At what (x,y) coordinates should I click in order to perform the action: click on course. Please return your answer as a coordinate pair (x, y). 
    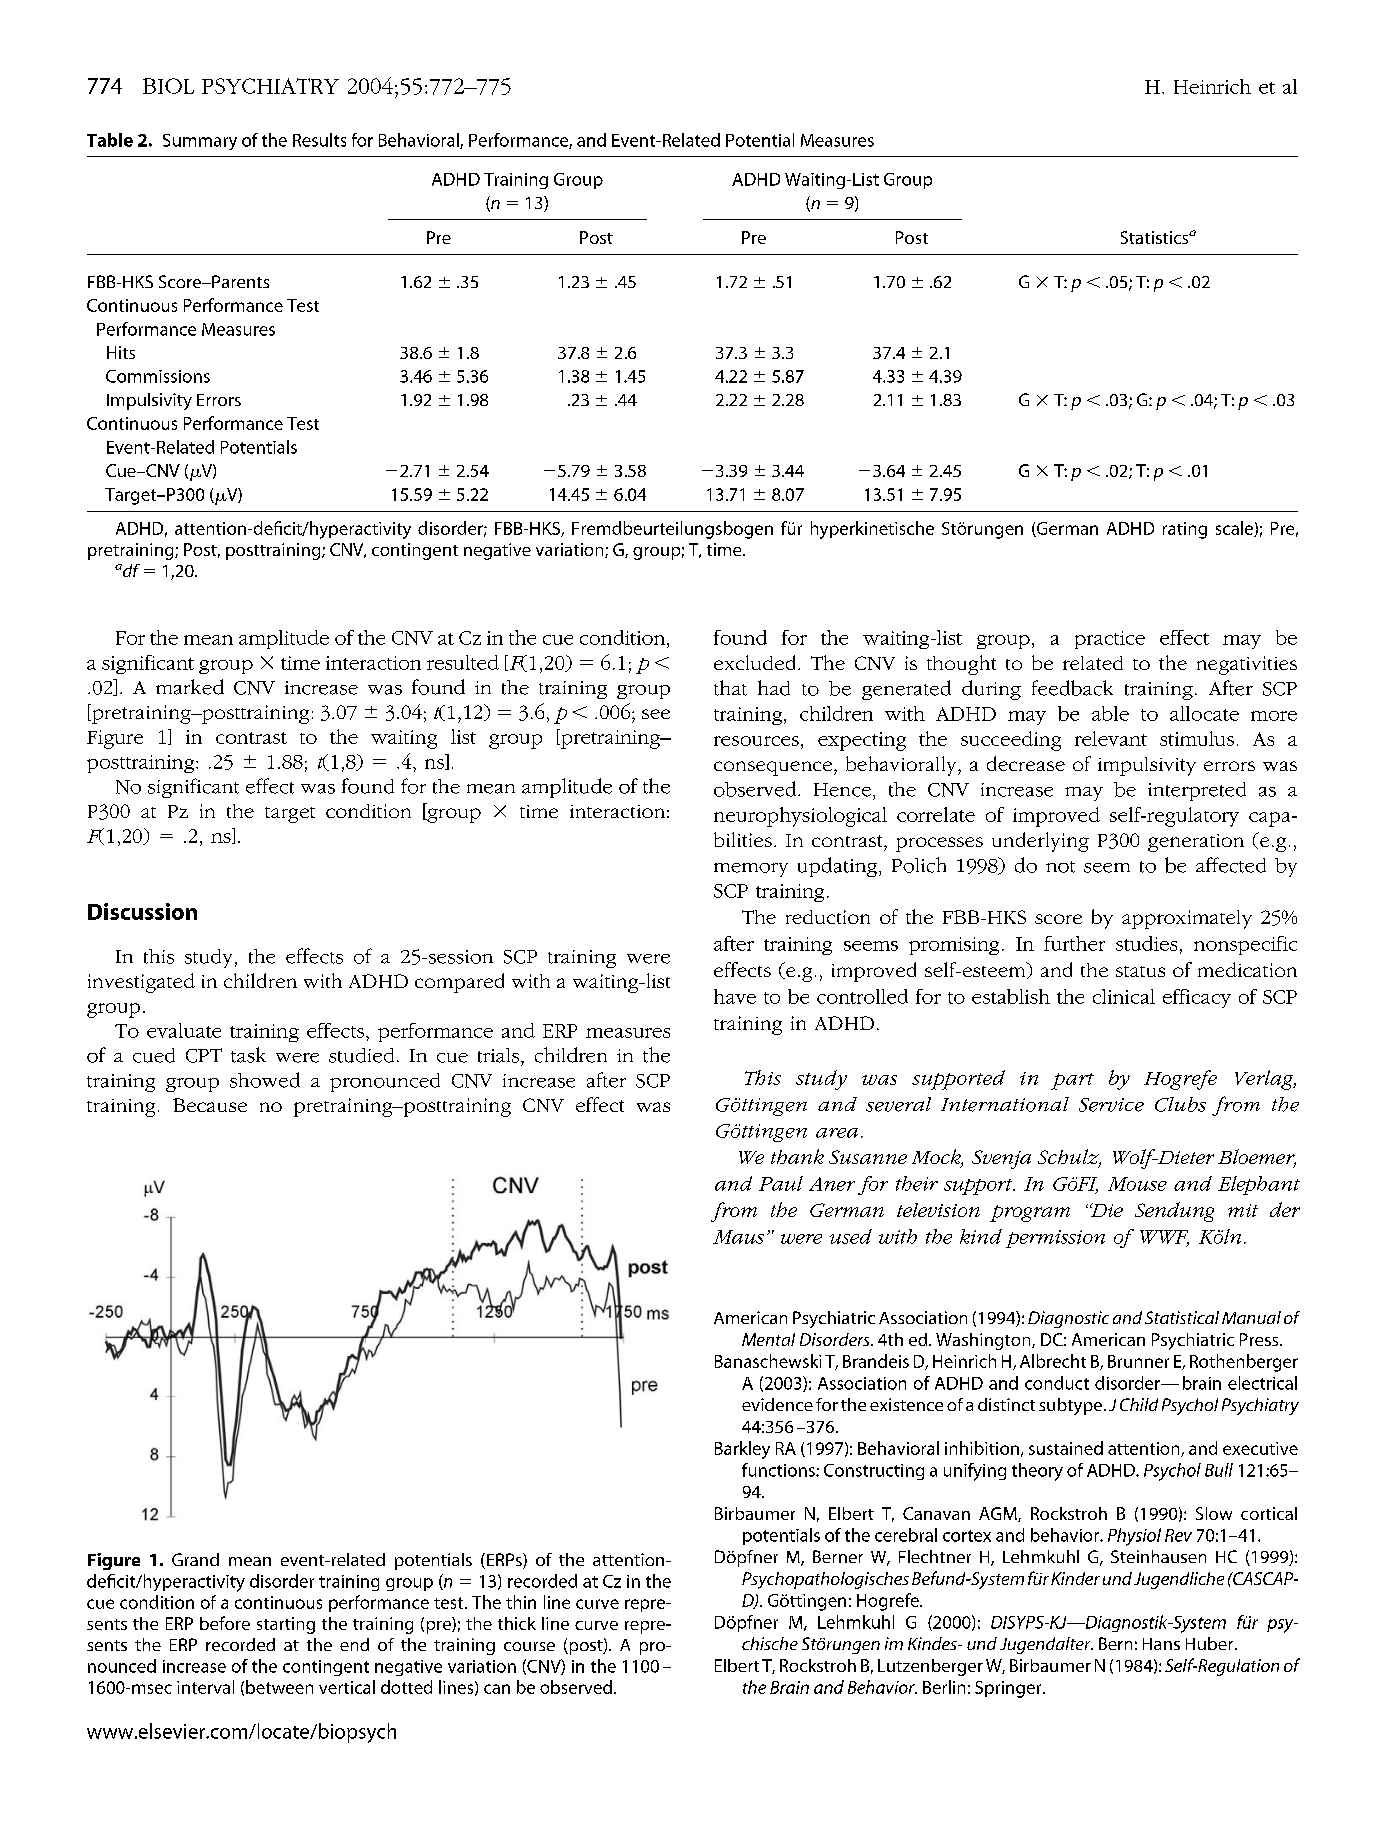
    Looking at the image, I should click on (529, 1646).
